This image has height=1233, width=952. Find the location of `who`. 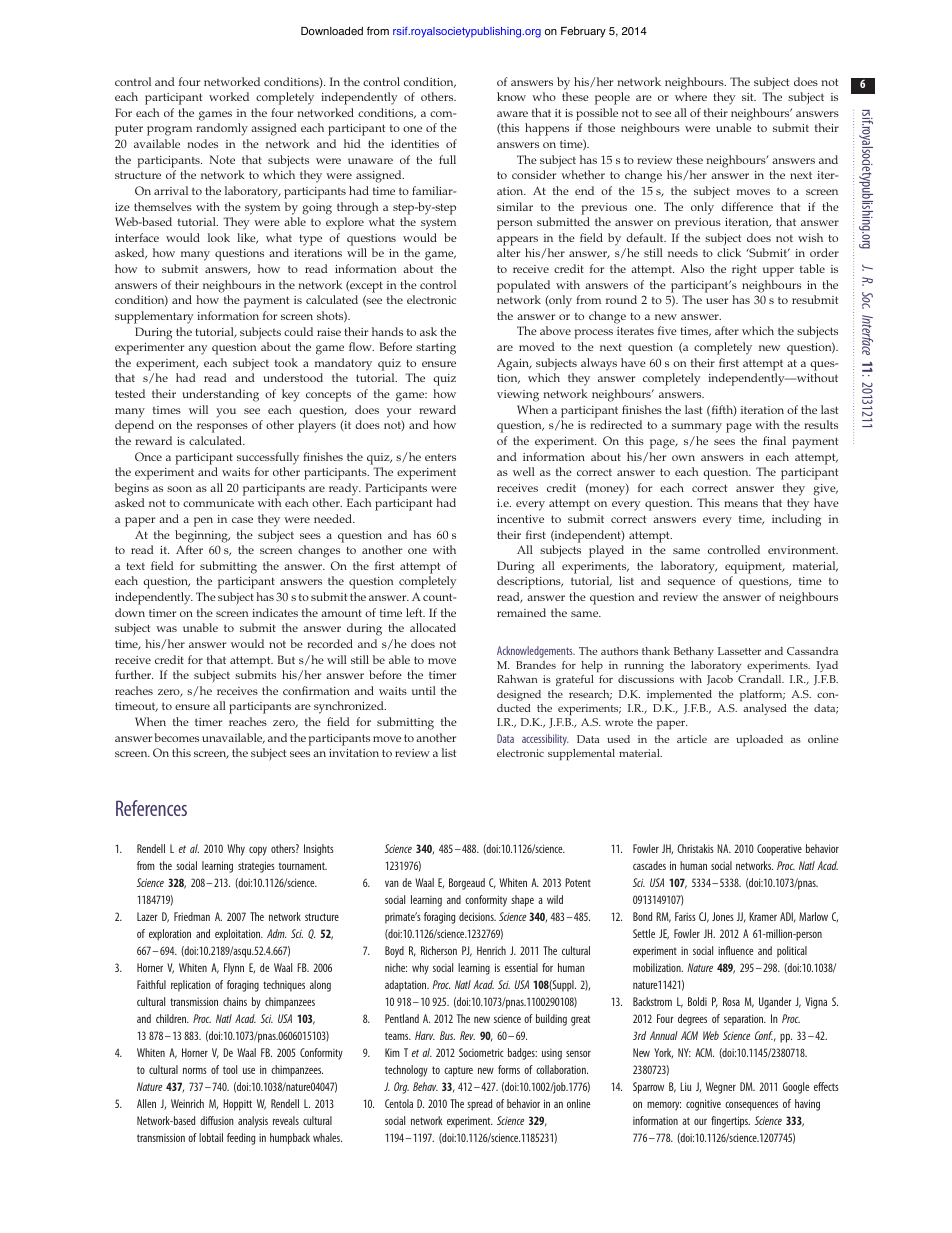

who is located at coordinates (544, 96).
